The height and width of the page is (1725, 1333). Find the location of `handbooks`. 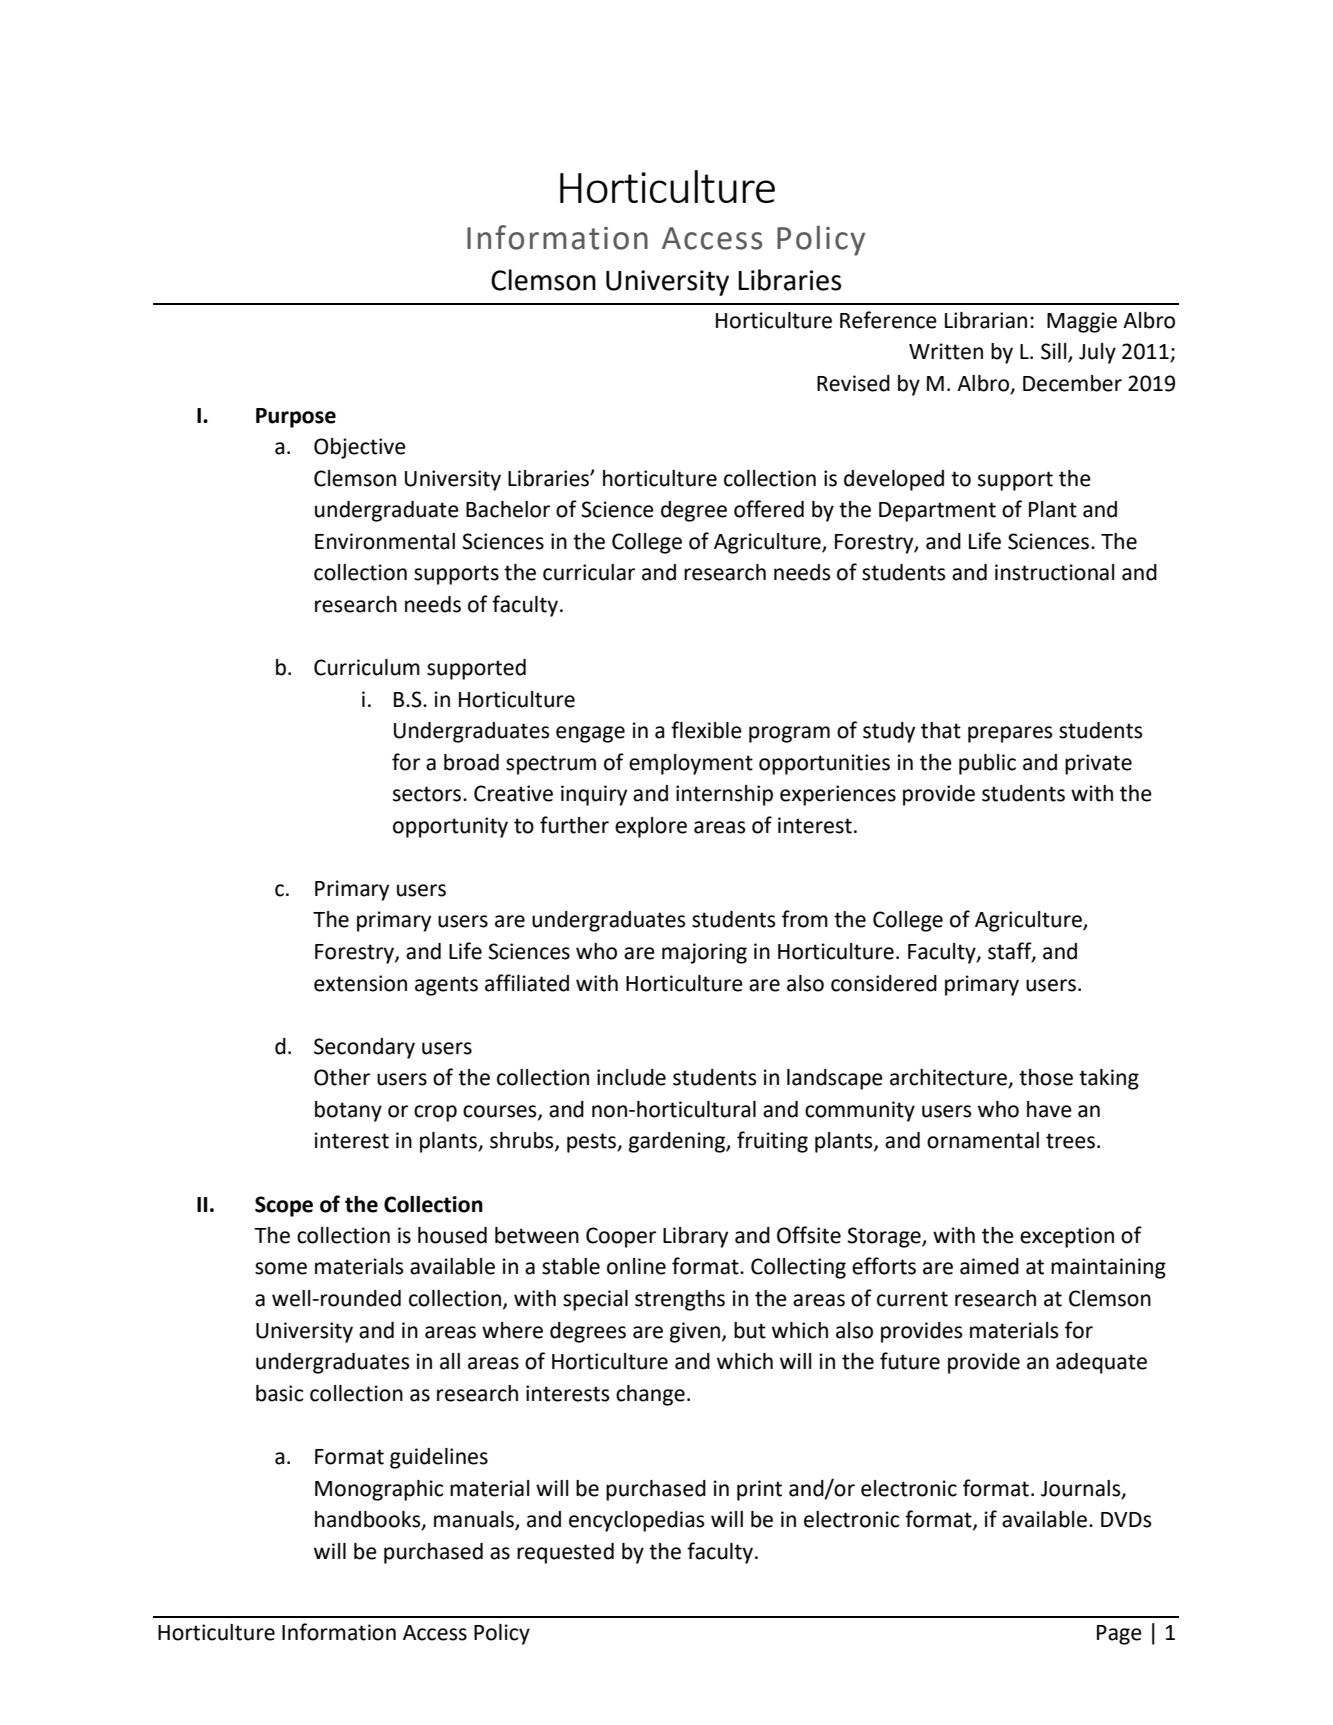

handbooks is located at coordinates (369, 1520).
